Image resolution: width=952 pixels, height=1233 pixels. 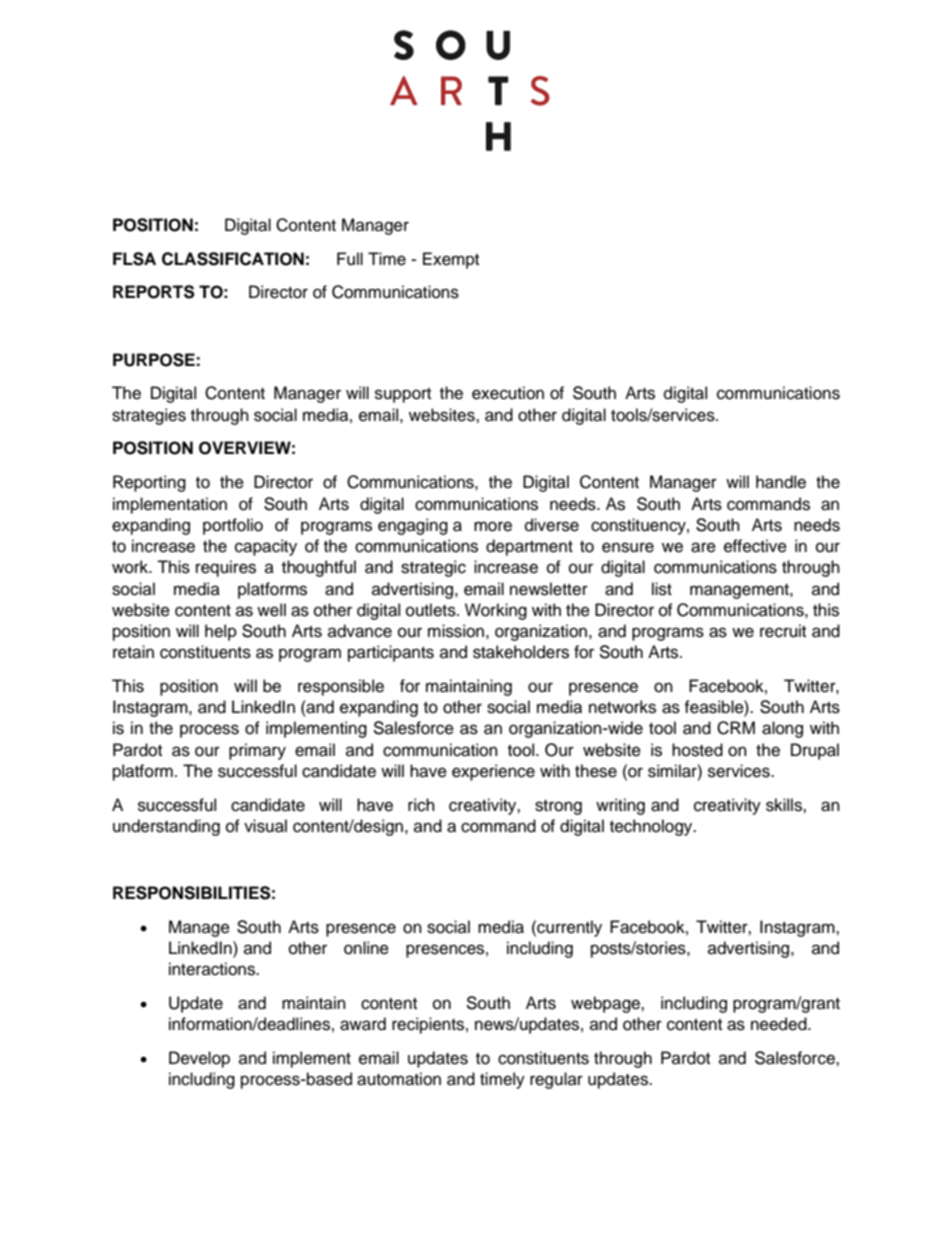 I want to click on Exempt, so click(x=451, y=260).
